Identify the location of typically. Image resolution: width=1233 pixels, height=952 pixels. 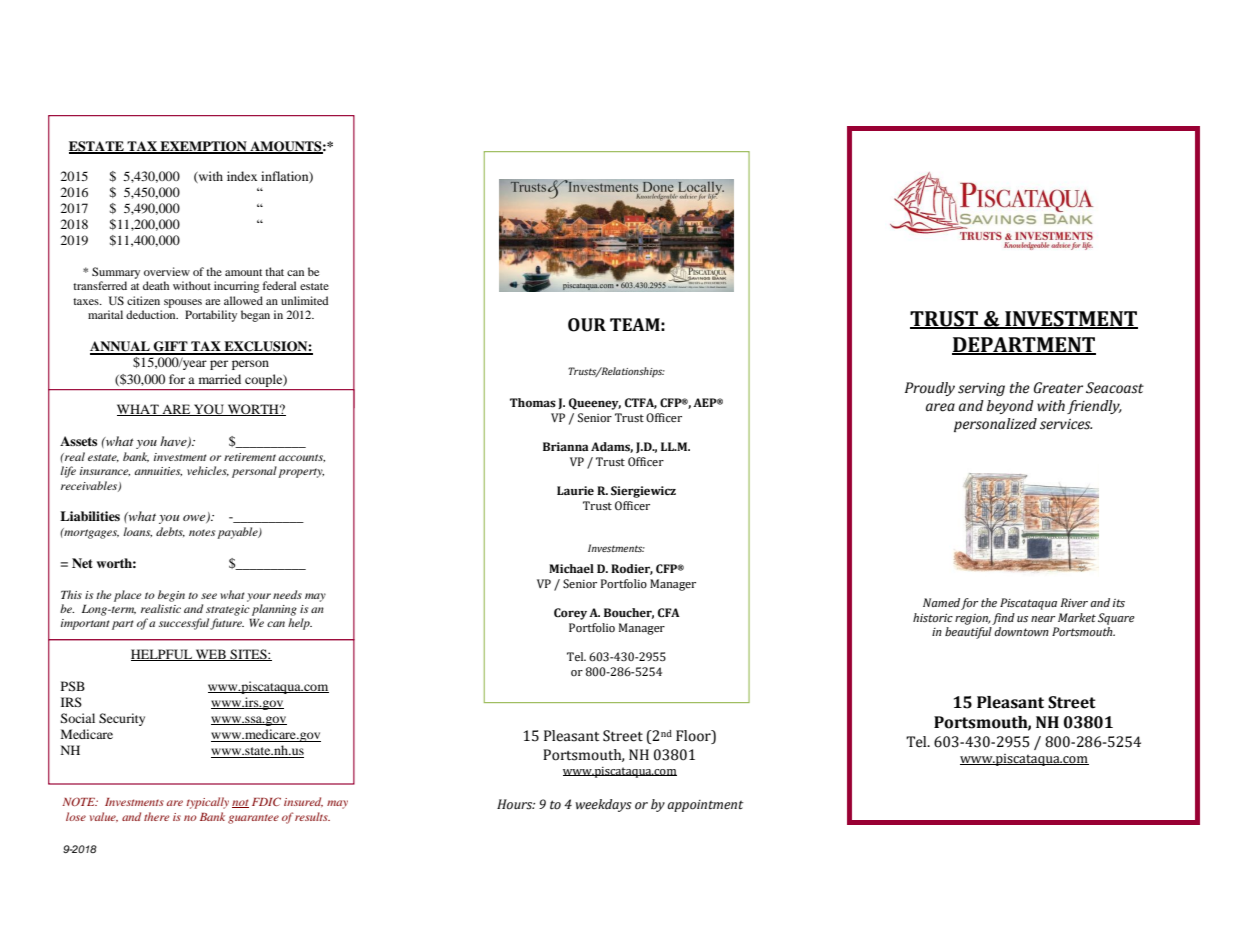
(207, 803).
